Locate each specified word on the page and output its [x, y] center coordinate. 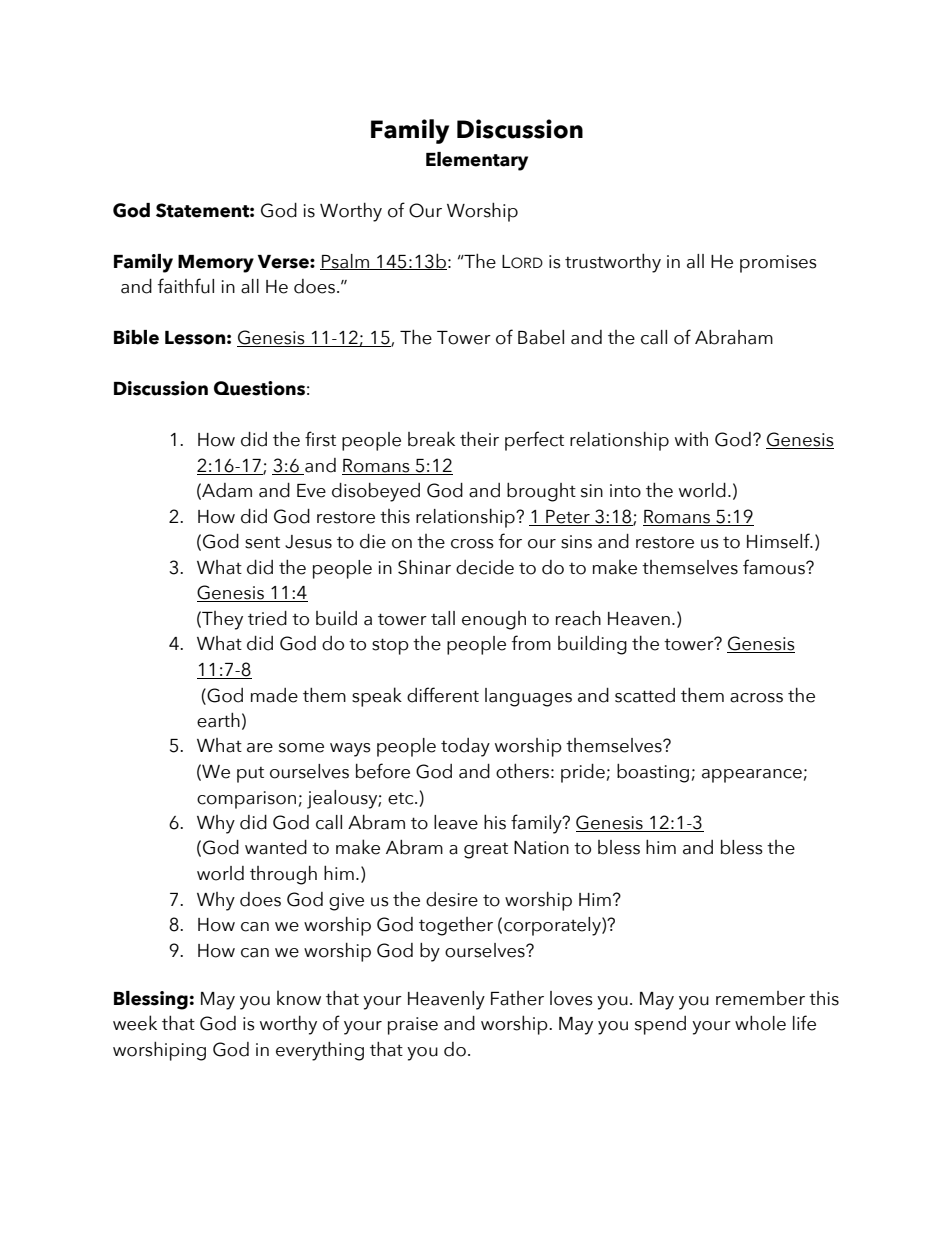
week [135, 1023]
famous [775, 567]
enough [494, 620]
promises [778, 264]
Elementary [477, 161]
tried [267, 618]
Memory [216, 264]
